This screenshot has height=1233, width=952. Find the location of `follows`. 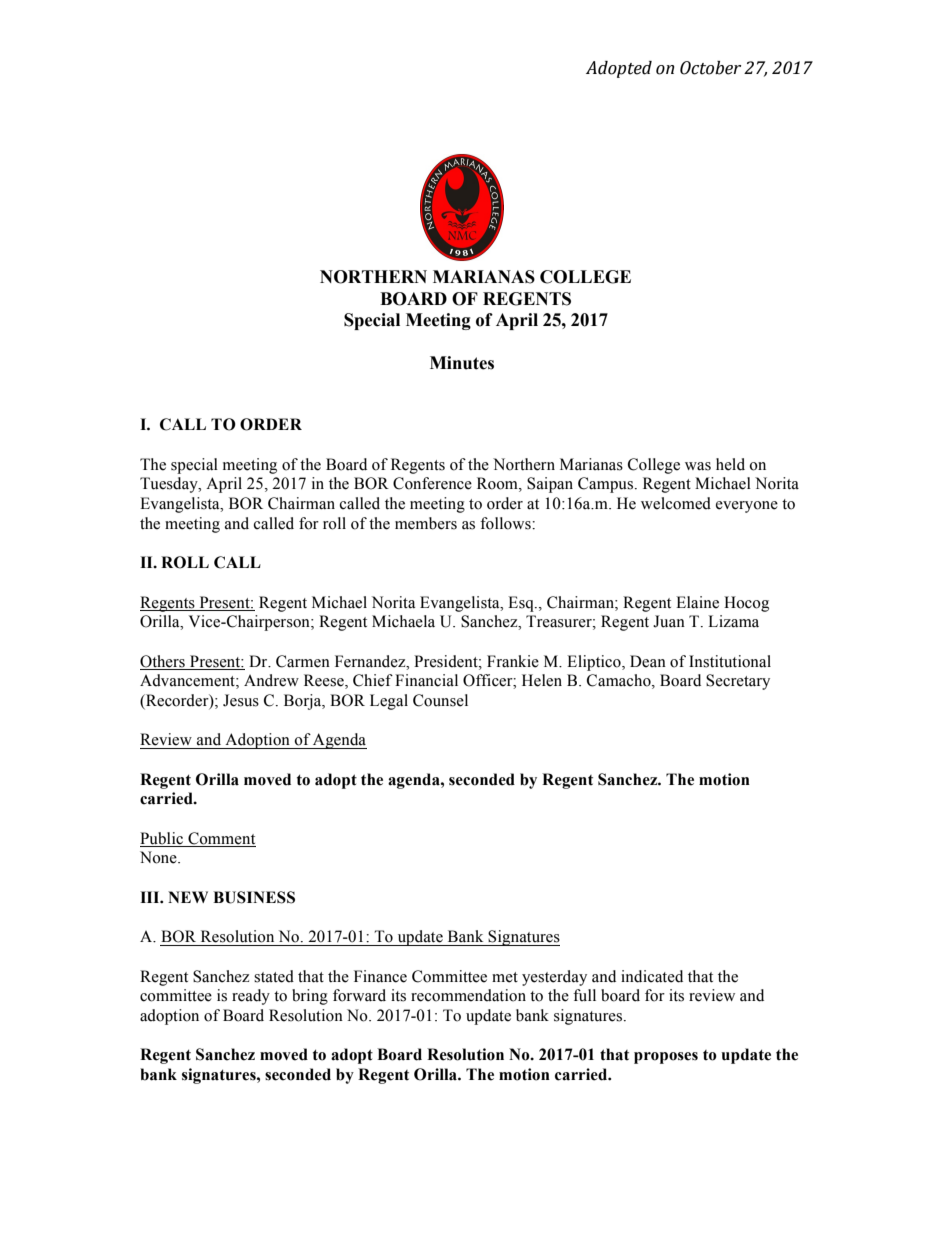

follows is located at coordinates (506, 523).
